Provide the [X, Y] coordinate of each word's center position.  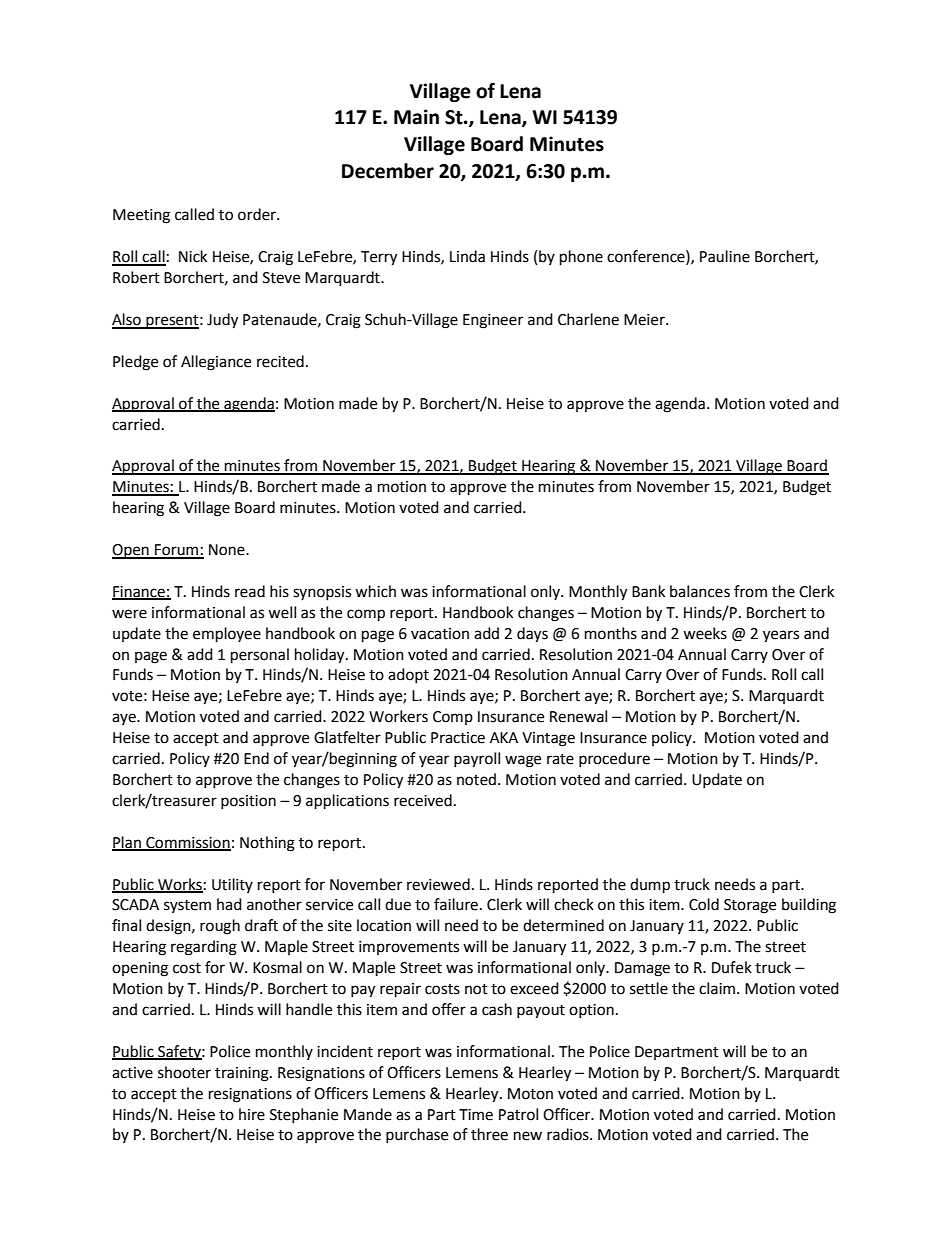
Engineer [493, 321]
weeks [705, 633]
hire [252, 1114]
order [258, 214]
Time [476, 1115]
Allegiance [216, 363]
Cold [704, 904]
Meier [645, 320]
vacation [440, 634]
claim [717, 988]
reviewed [438, 884]
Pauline [725, 256]
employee [227, 635]
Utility [232, 885]
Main [416, 117]
